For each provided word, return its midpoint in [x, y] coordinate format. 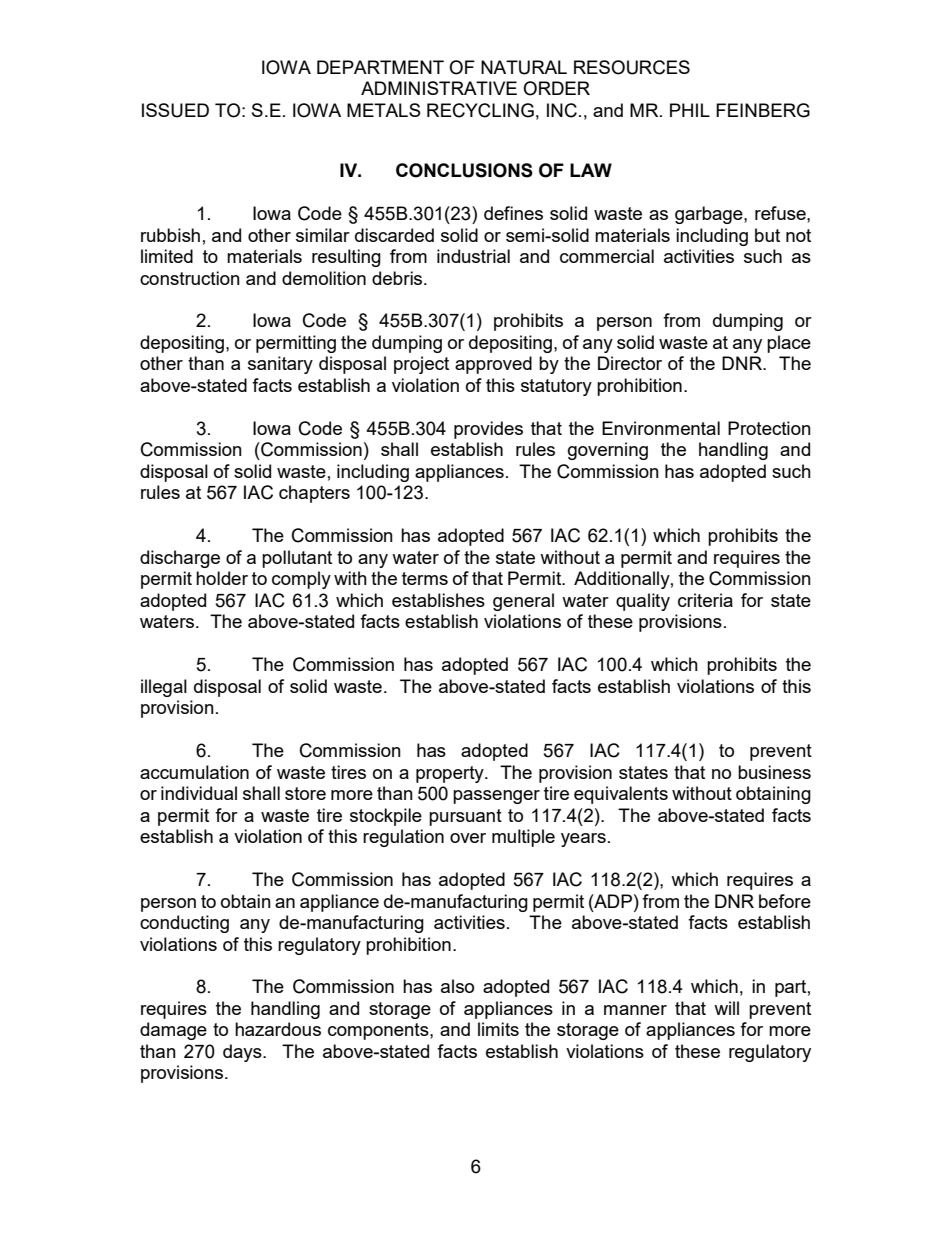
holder [222, 578]
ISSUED [175, 110]
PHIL [690, 110]
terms [425, 578]
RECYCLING [480, 110]
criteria [705, 600]
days [243, 1053]
